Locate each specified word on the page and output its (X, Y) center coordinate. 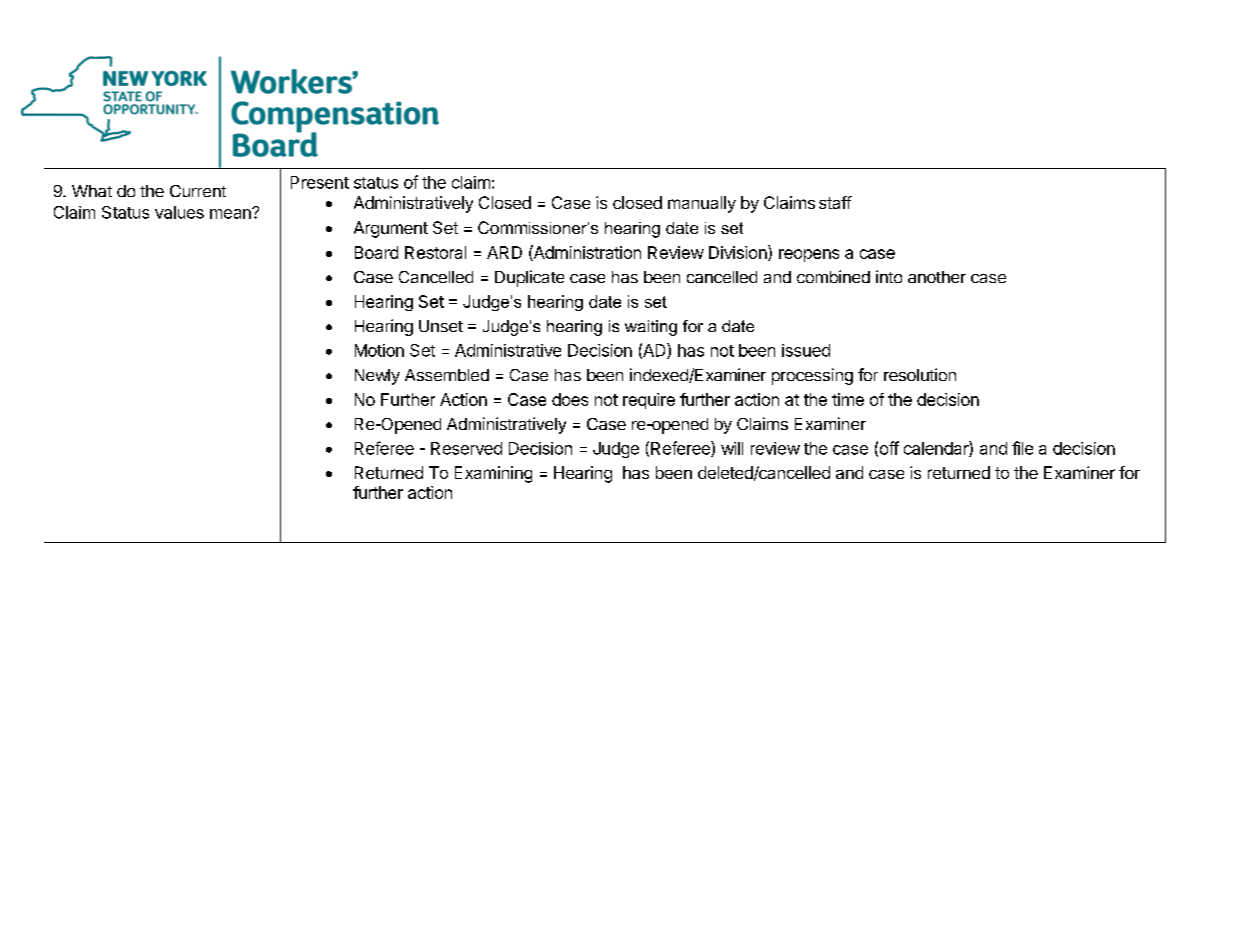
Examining (493, 474)
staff (835, 202)
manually (702, 204)
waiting (651, 328)
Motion (379, 350)
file (1022, 448)
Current (198, 191)
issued (806, 350)
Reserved (466, 448)
